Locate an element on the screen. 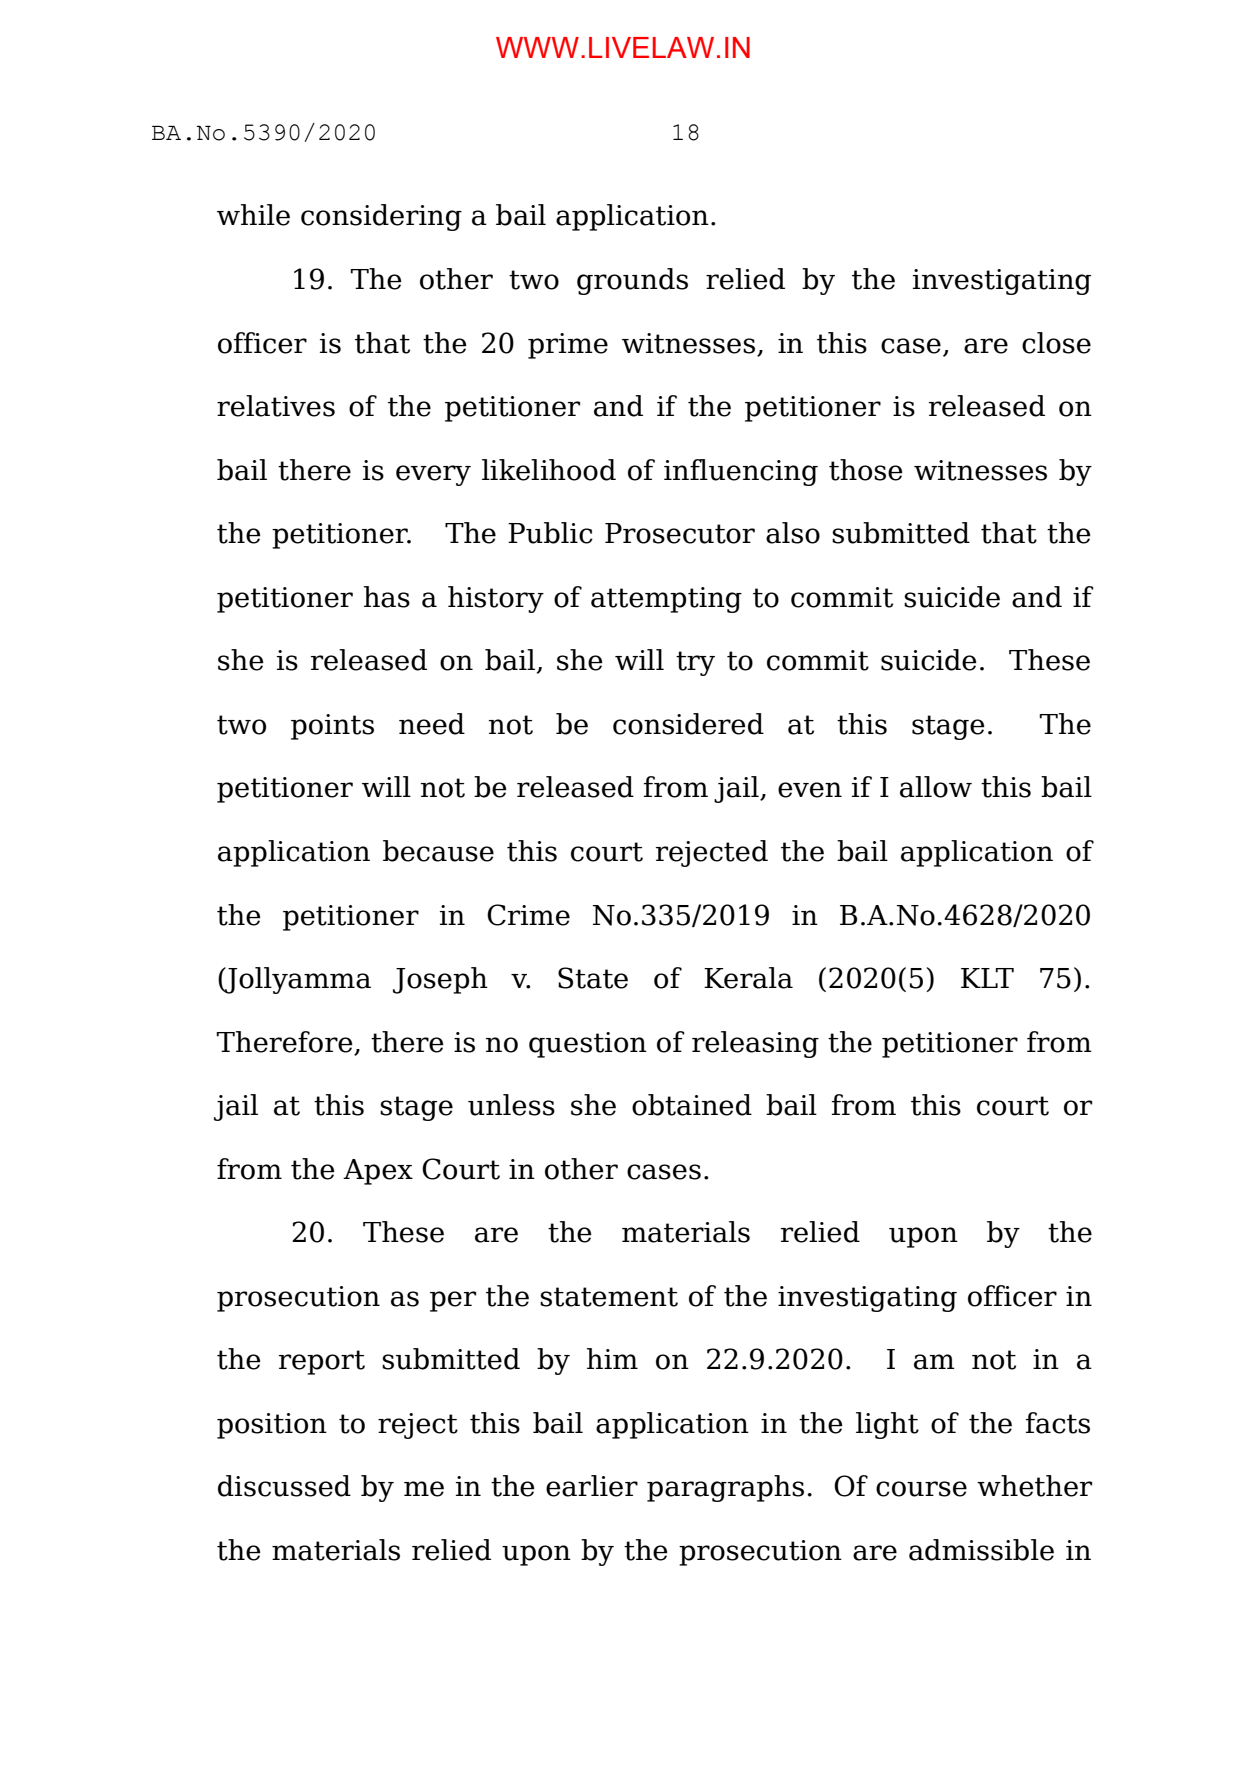 Image resolution: width=1248 pixels, height=1766 pixels. obtained is located at coordinates (692, 1105).
